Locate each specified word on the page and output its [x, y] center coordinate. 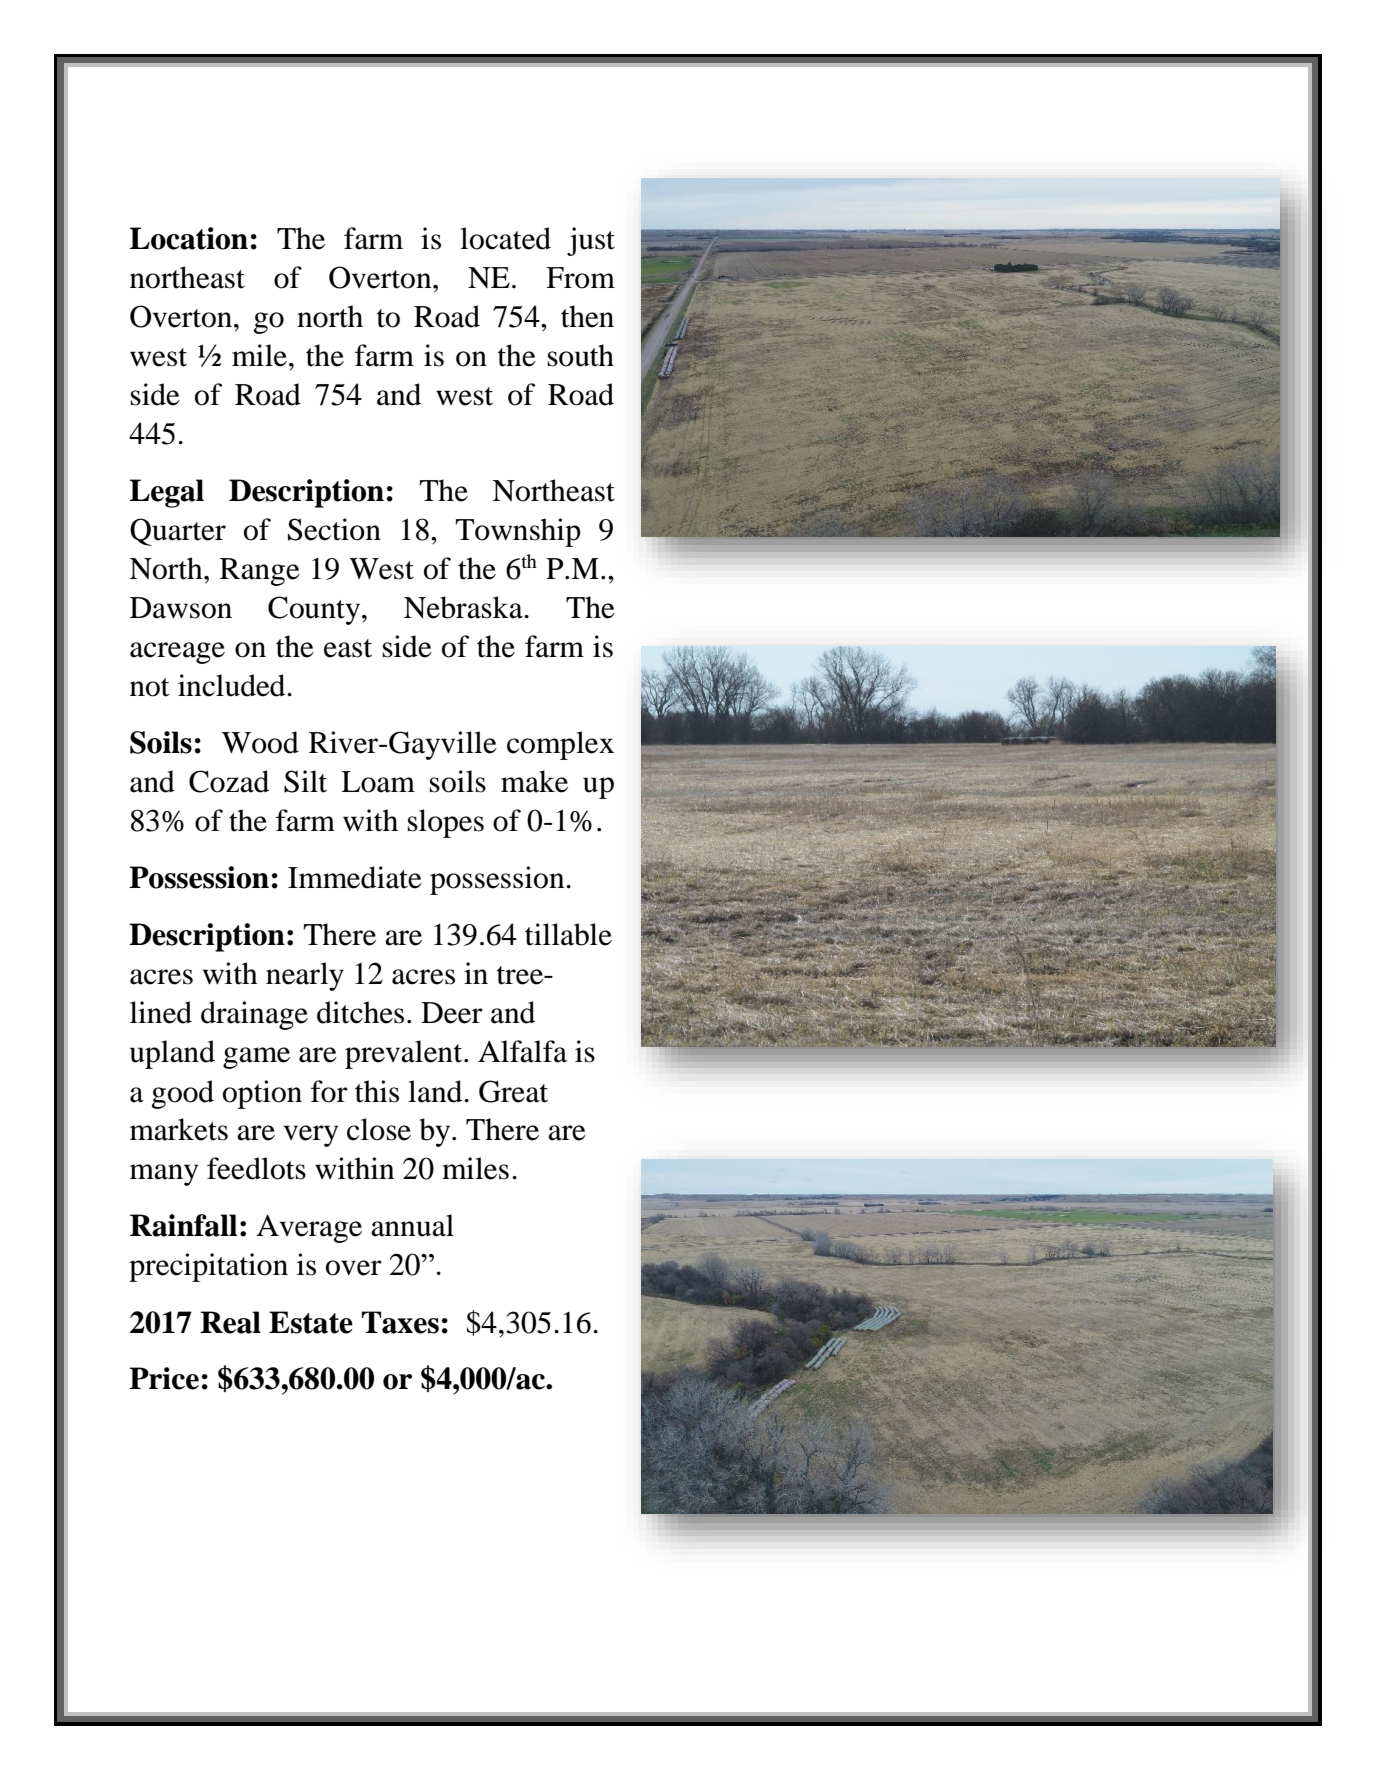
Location [188, 238]
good [183, 1094]
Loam [378, 782]
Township [518, 532]
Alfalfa [522, 1051]
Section [334, 529]
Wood [260, 742]
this [377, 1091]
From [580, 278]
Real [230, 1322]
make [534, 781]
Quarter [178, 532]
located [505, 238]
